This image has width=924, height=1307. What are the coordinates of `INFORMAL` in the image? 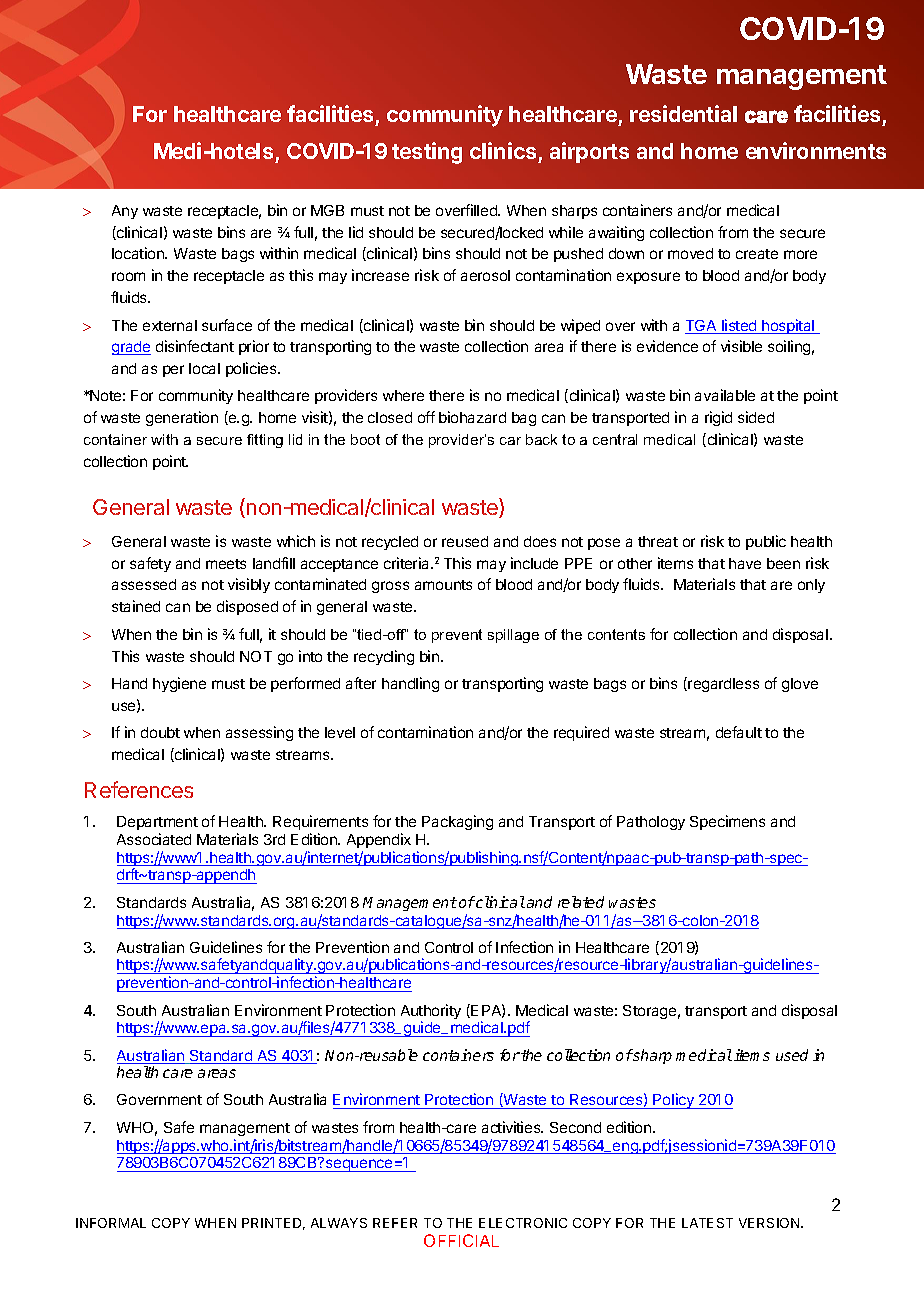 It's located at (111, 1223).
